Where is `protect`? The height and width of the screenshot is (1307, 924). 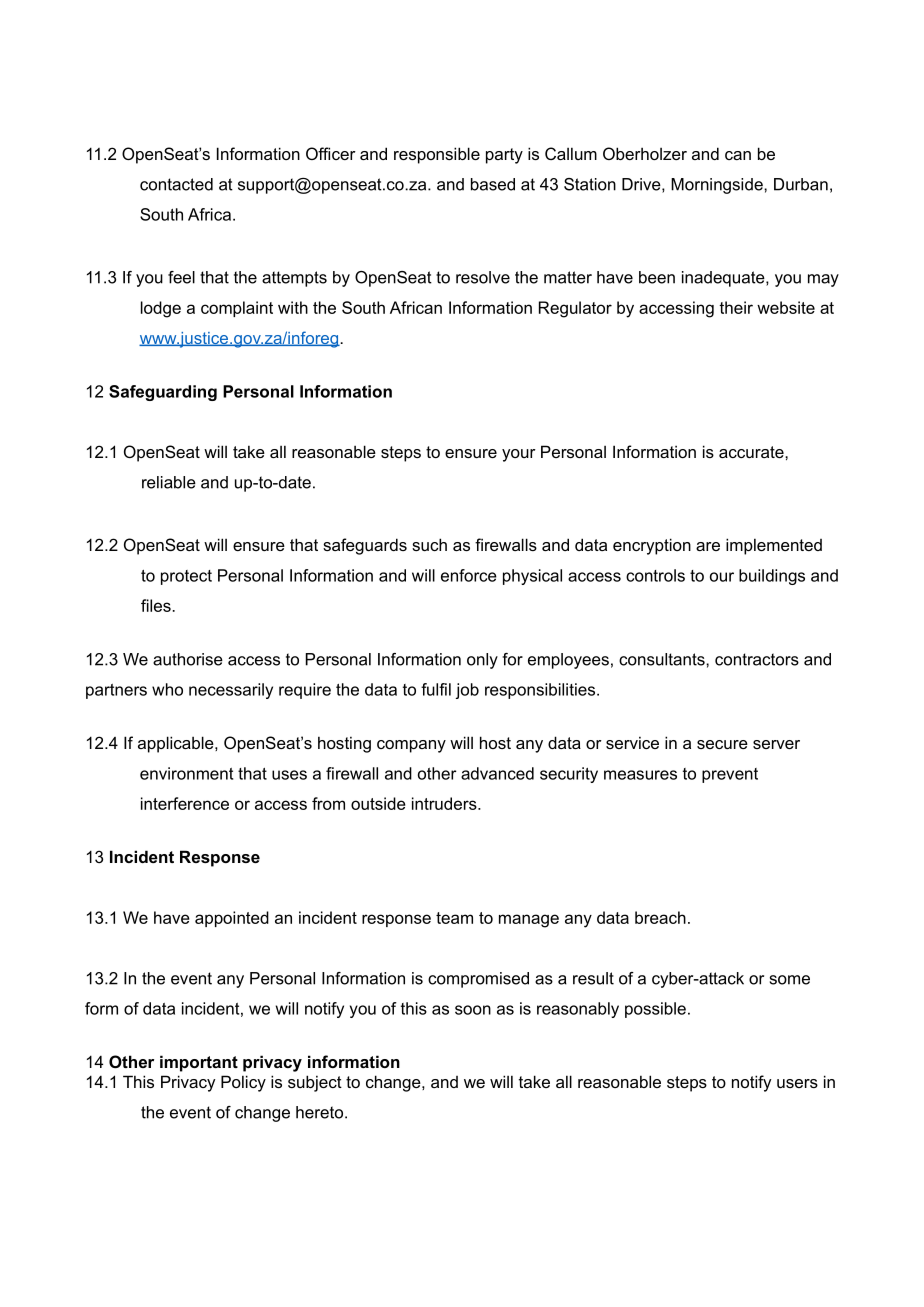
protect is located at coordinates (186, 577).
